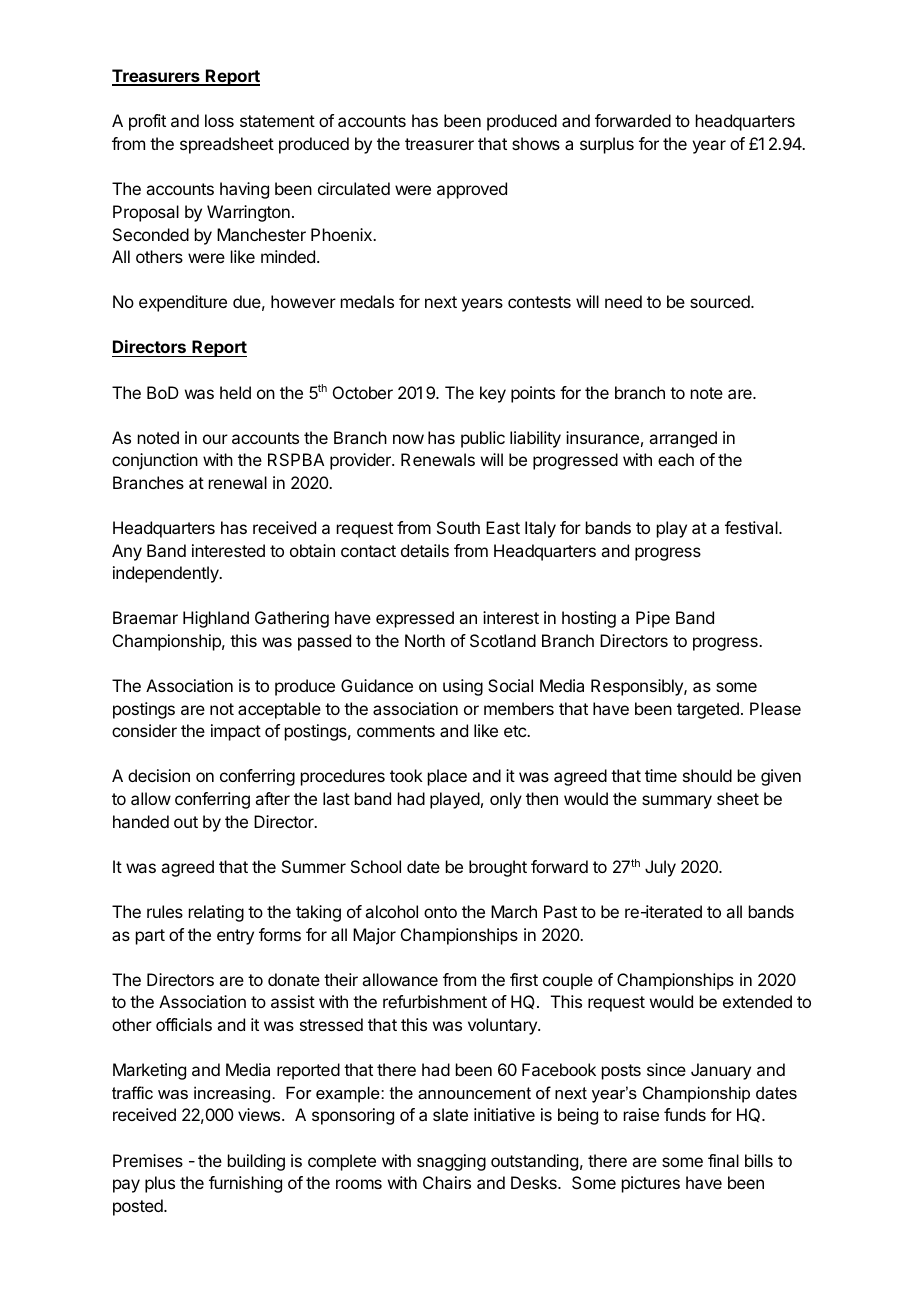  I want to click on targeted, so click(708, 710).
